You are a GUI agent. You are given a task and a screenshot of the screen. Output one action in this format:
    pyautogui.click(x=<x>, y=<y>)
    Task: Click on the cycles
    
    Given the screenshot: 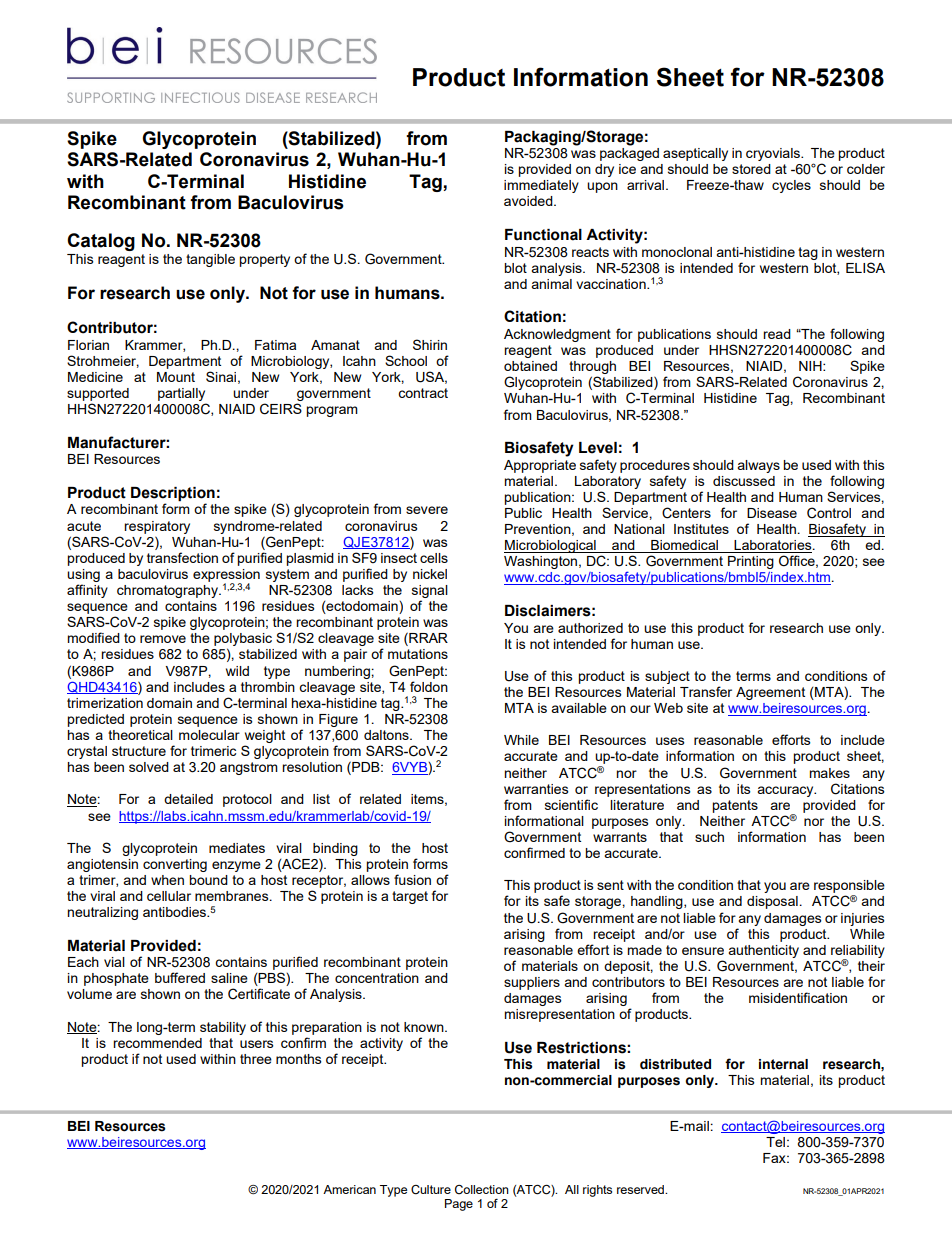 What is the action you would take?
    pyautogui.click(x=791, y=186)
